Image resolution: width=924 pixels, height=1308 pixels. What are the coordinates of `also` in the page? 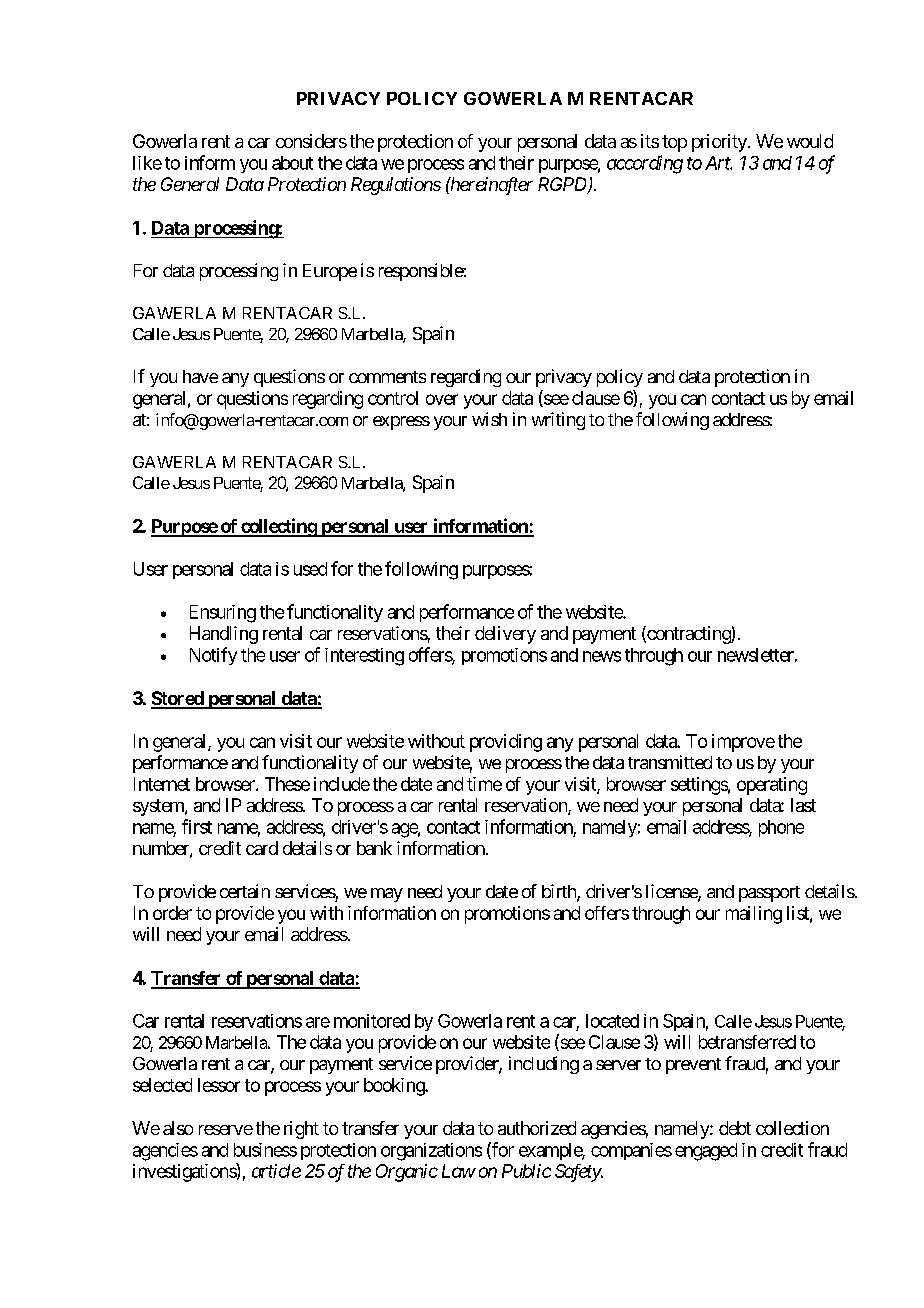 It's located at (178, 1128).
